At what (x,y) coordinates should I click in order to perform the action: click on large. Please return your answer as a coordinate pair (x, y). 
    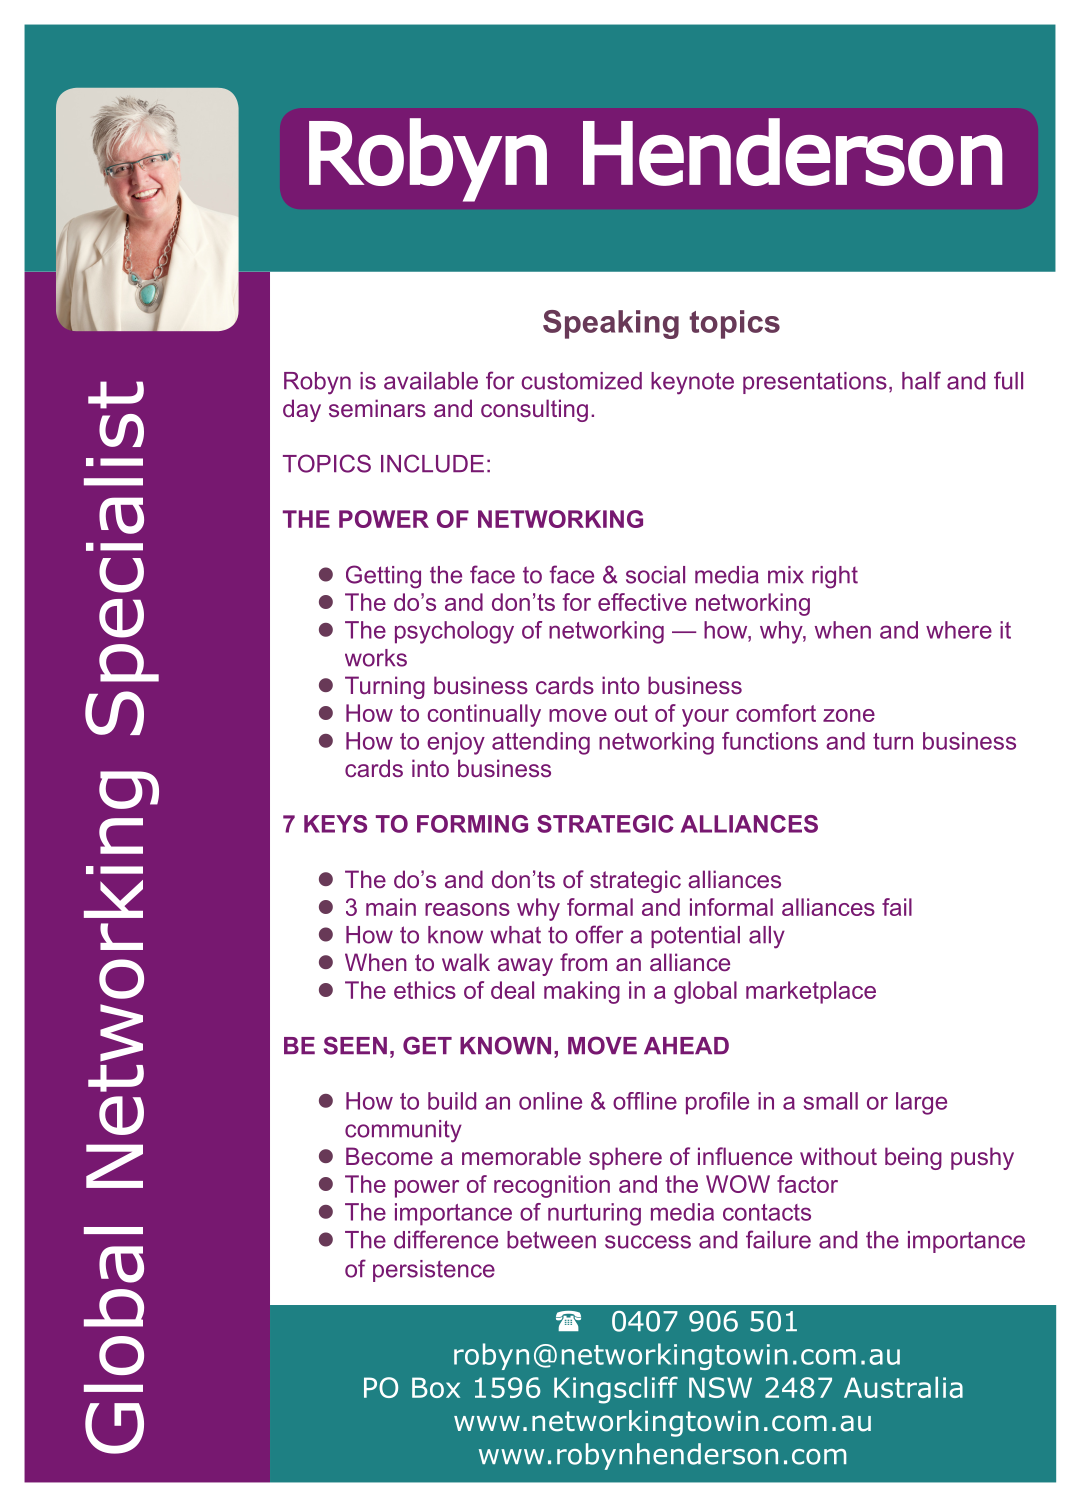
    Looking at the image, I should click on (921, 1103).
